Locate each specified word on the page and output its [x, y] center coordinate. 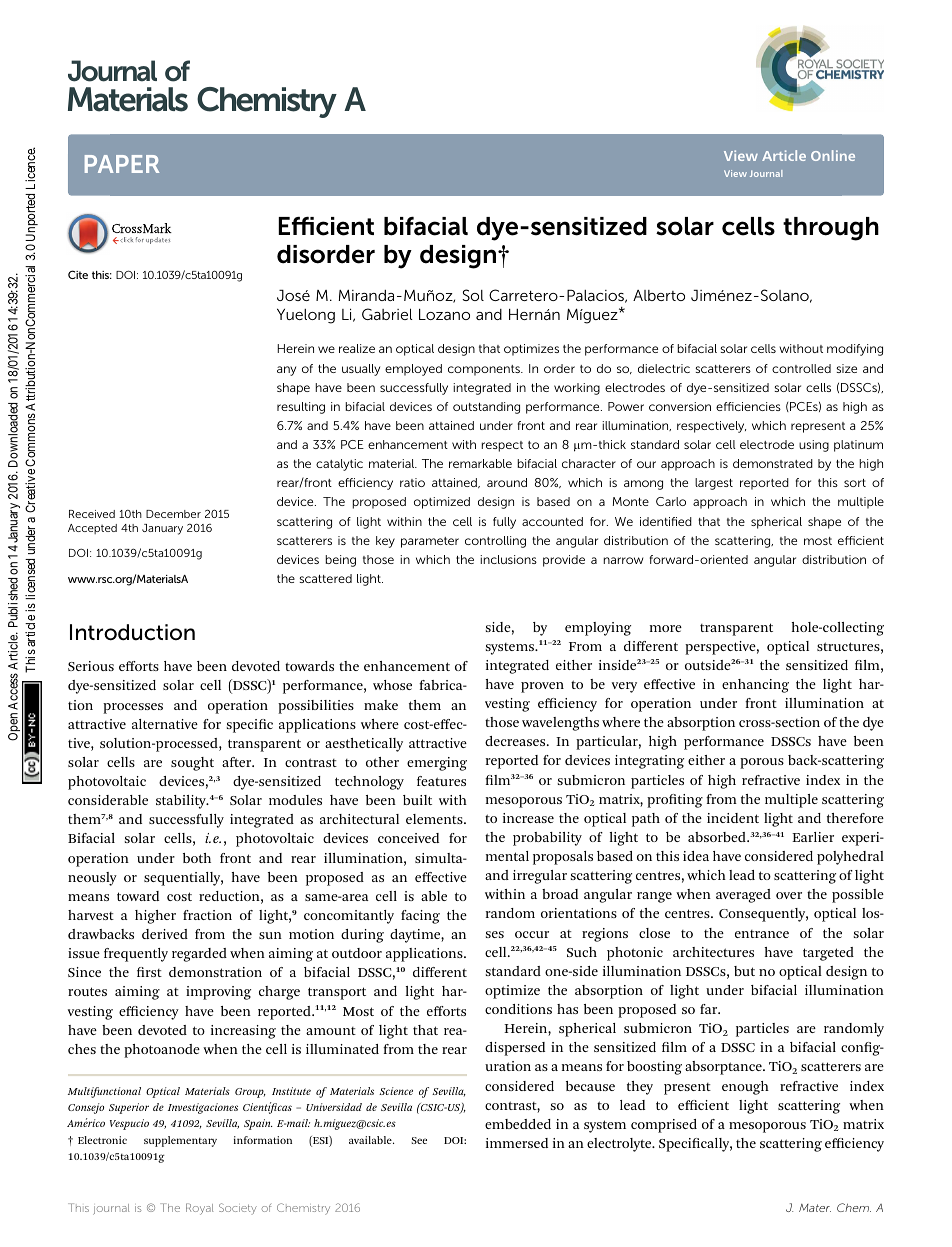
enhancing [755, 686]
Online [833, 155]
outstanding [486, 408]
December [173, 514]
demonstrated [773, 463]
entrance [762, 934]
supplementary [180, 1141]
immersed [517, 1143]
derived [165, 934]
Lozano [444, 314]
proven [542, 687]
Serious [91, 666]
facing [420, 917]
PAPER [122, 164]
